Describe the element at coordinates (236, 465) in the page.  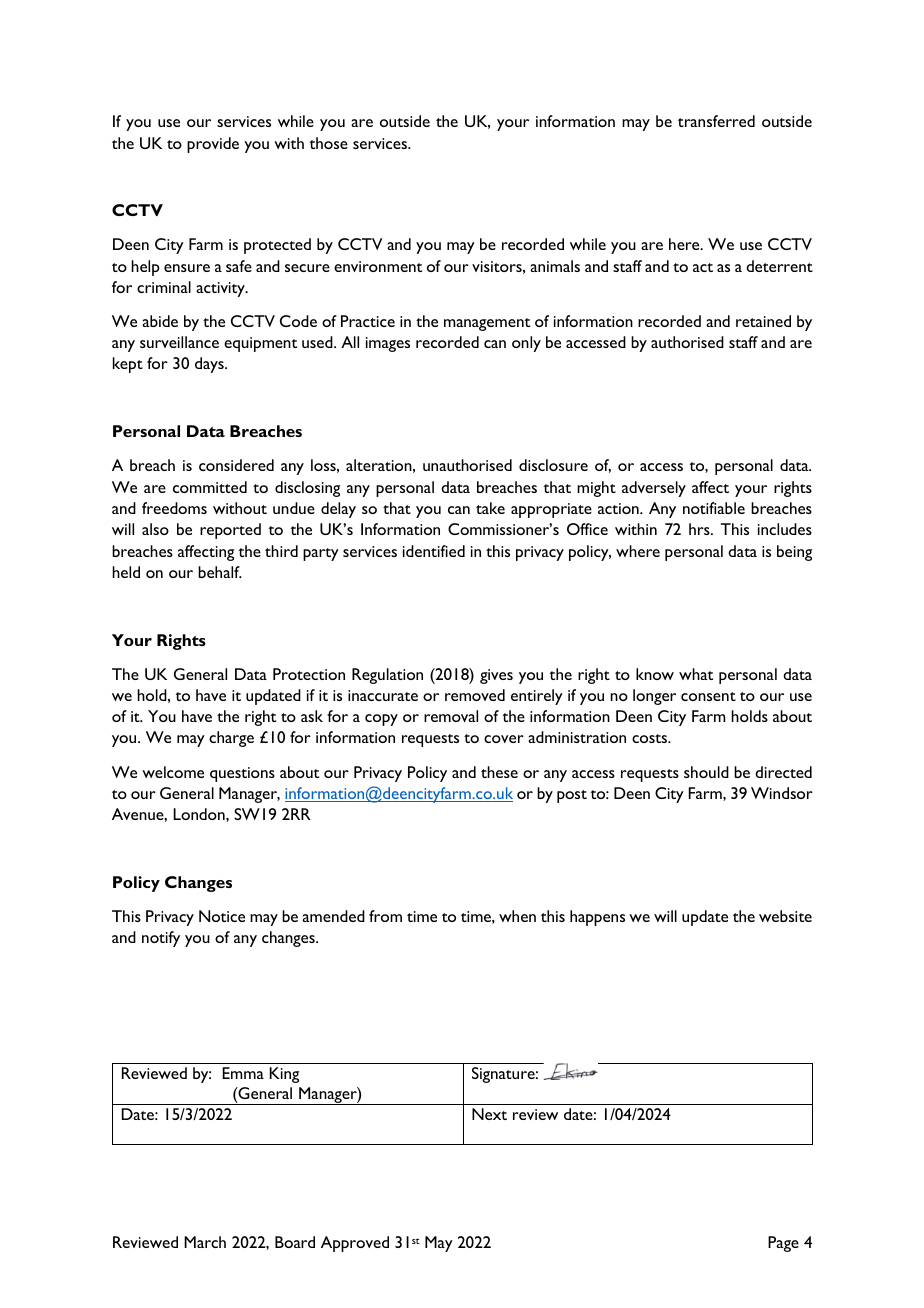
I see `considered` at that location.
